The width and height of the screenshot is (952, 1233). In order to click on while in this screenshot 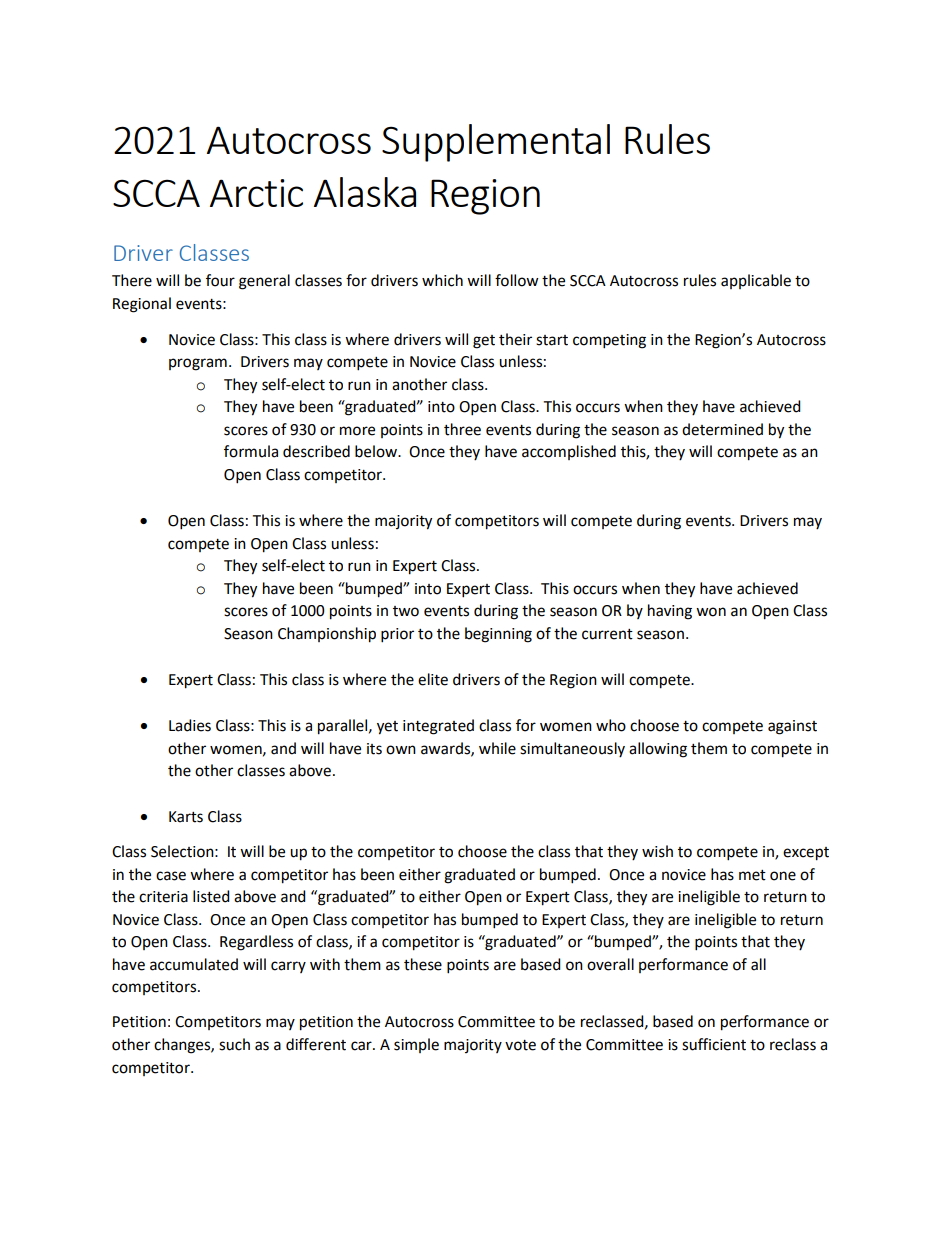, I will do `click(497, 748)`.
